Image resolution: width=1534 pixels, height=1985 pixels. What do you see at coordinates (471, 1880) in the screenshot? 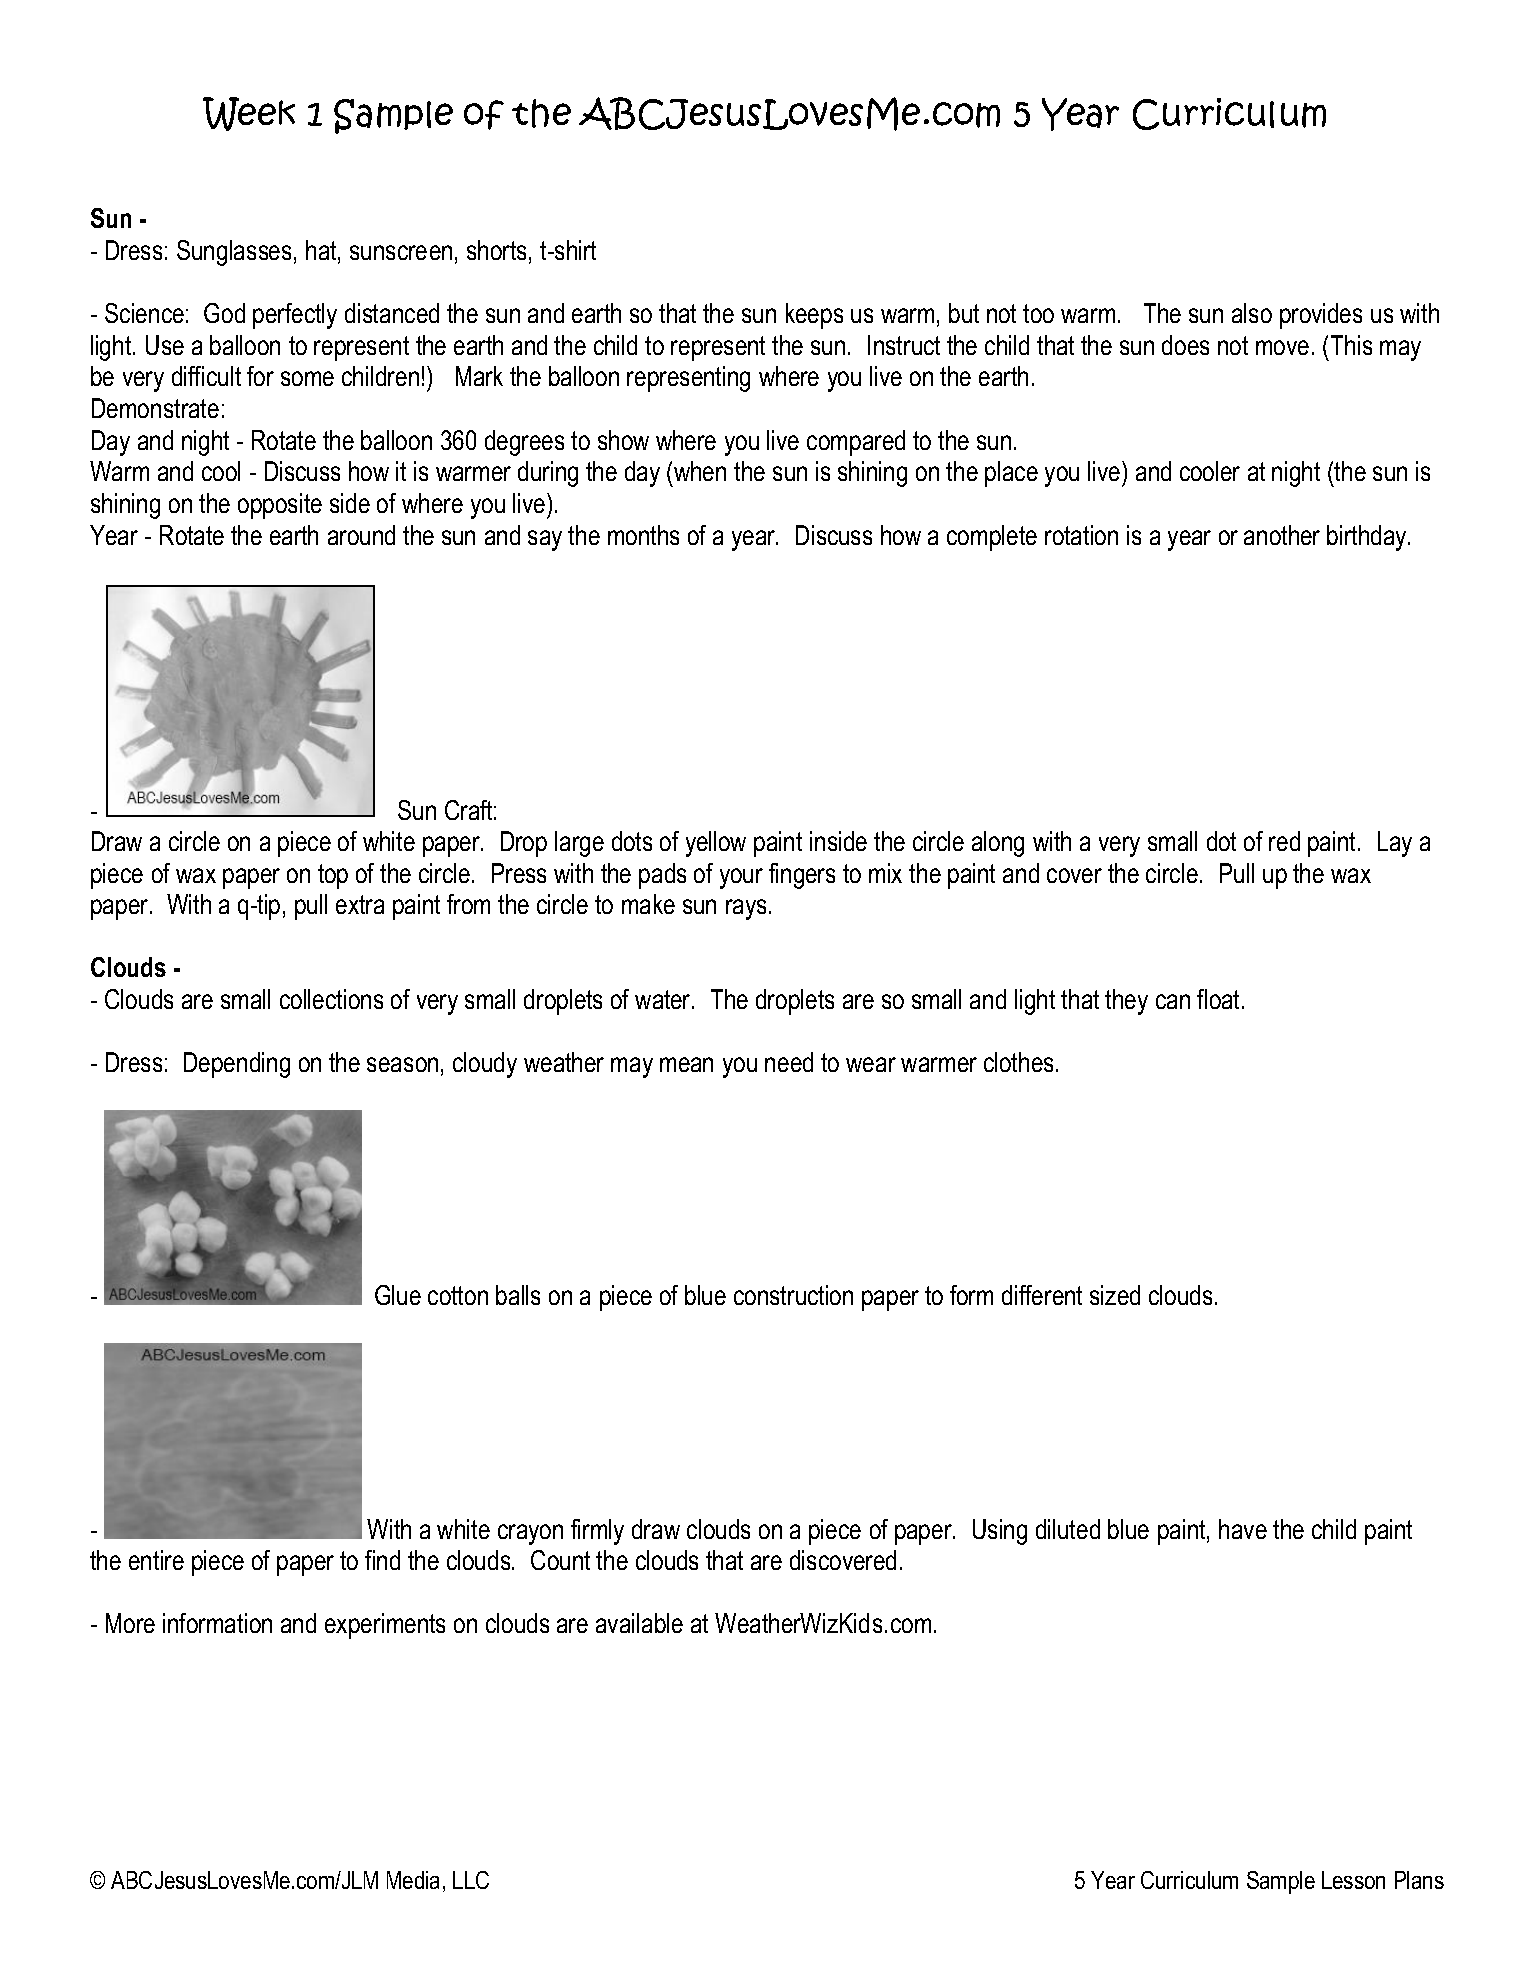
I see `LLC` at bounding box center [471, 1880].
